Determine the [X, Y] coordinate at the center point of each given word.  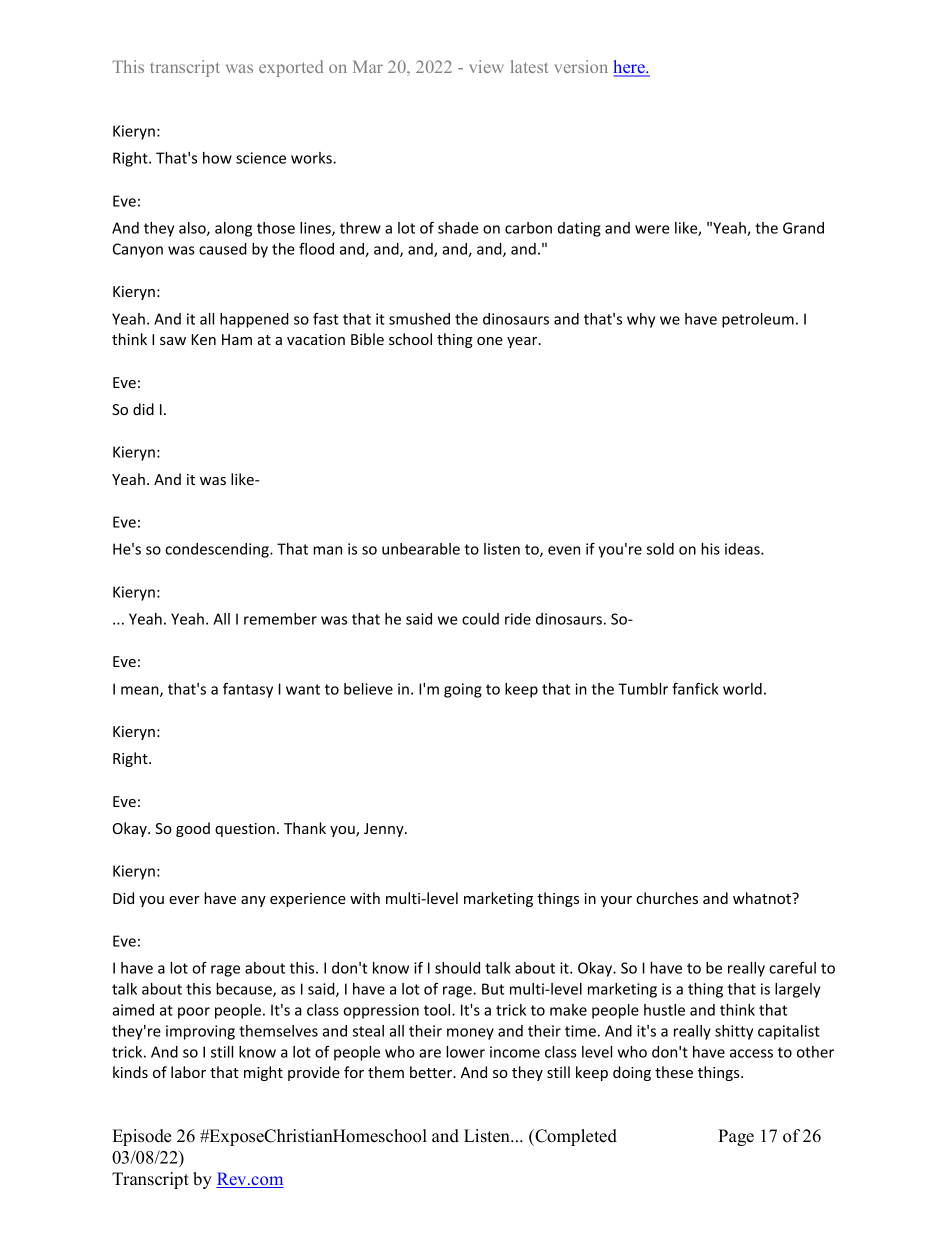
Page [736, 1137]
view [487, 66]
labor [188, 1072]
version [581, 66]
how [217, 158]
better [432, 1072]
